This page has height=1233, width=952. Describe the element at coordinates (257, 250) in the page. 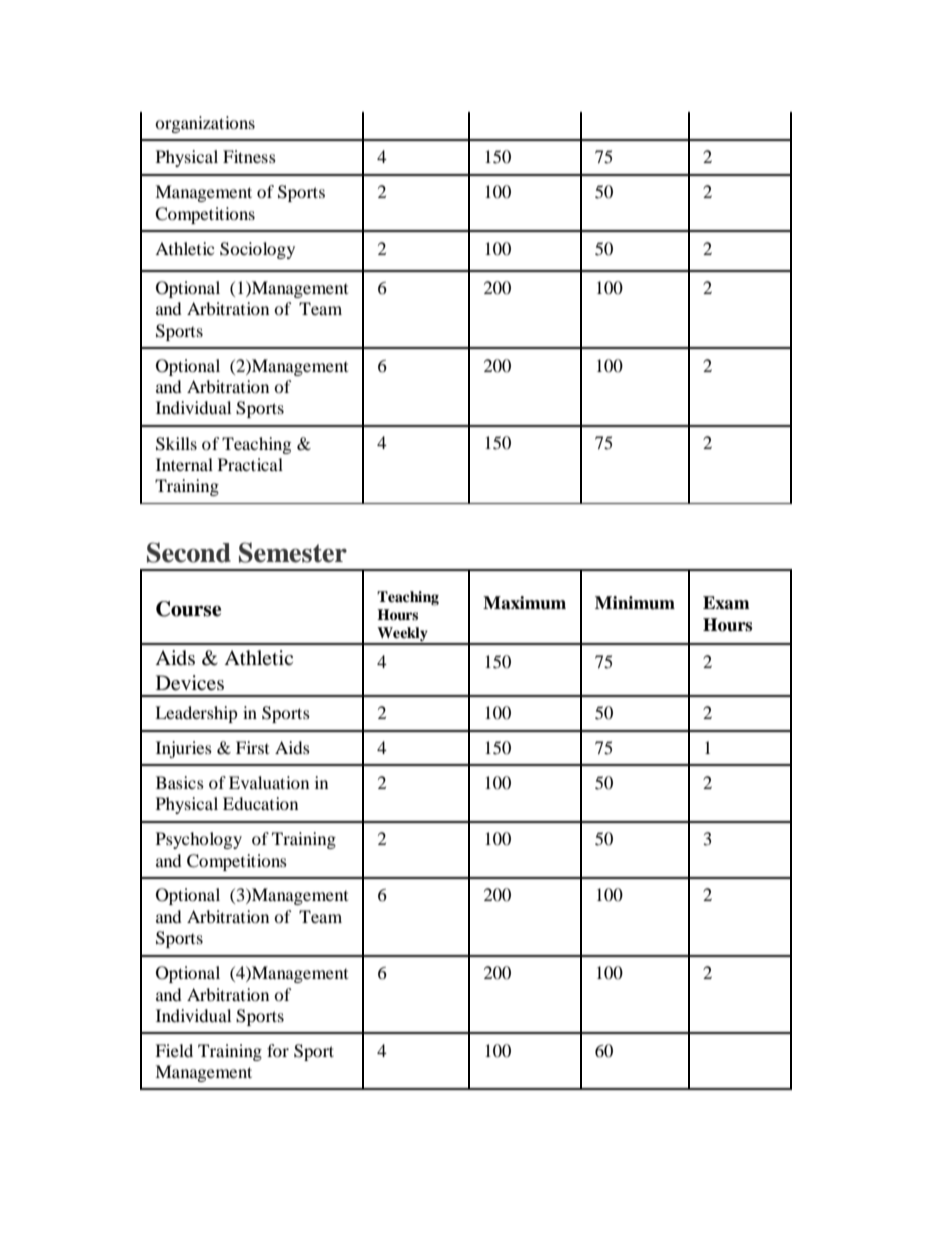

I see `Sociology` at that location.
